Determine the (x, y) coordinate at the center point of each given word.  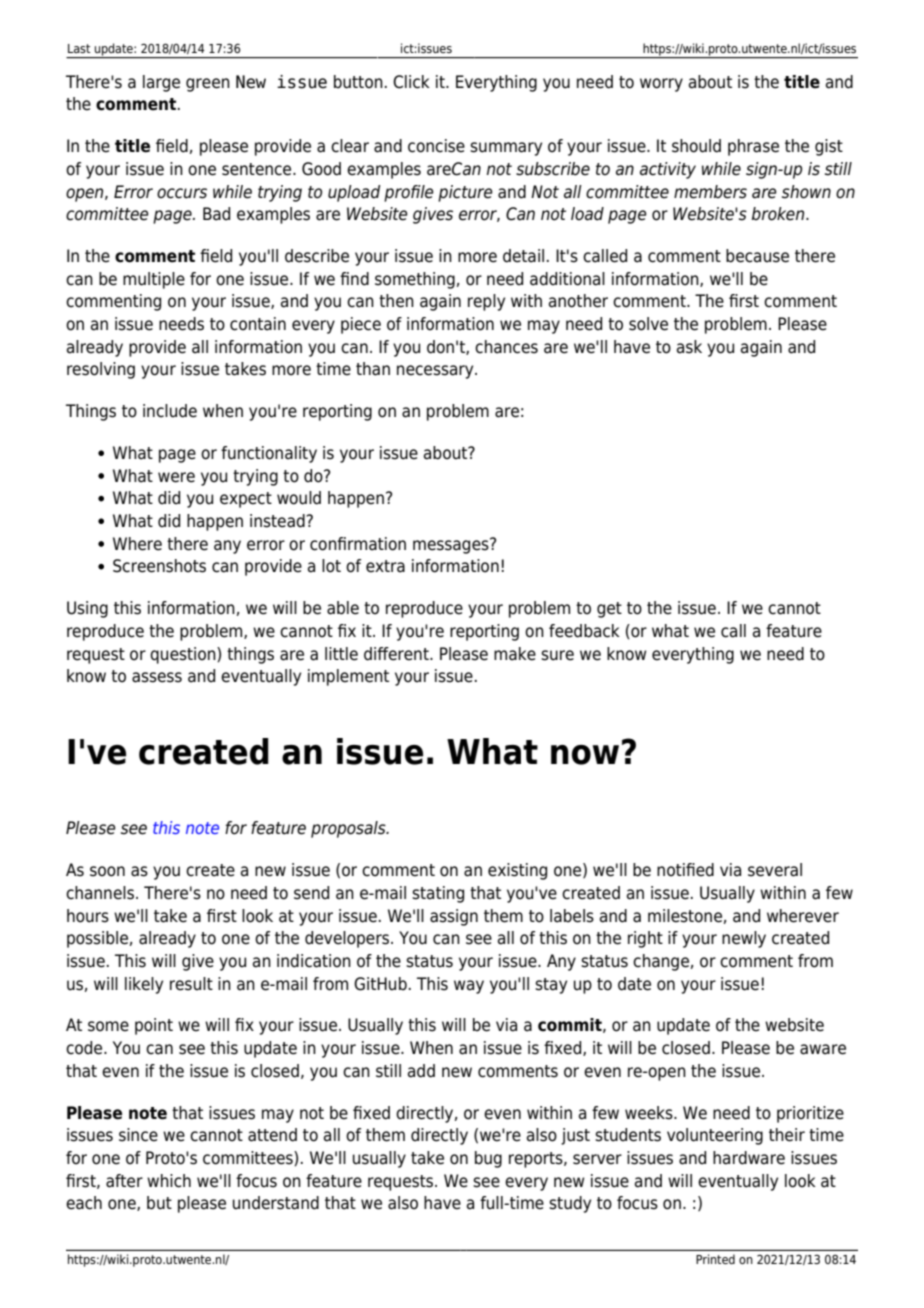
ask (689, 347)
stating (438, 894)
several (775, 870)
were (176, 477)
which (169, 1181)
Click (411, 82)
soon (107, 871)
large (161, 83)
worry (661, 85)
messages (452, 546)
